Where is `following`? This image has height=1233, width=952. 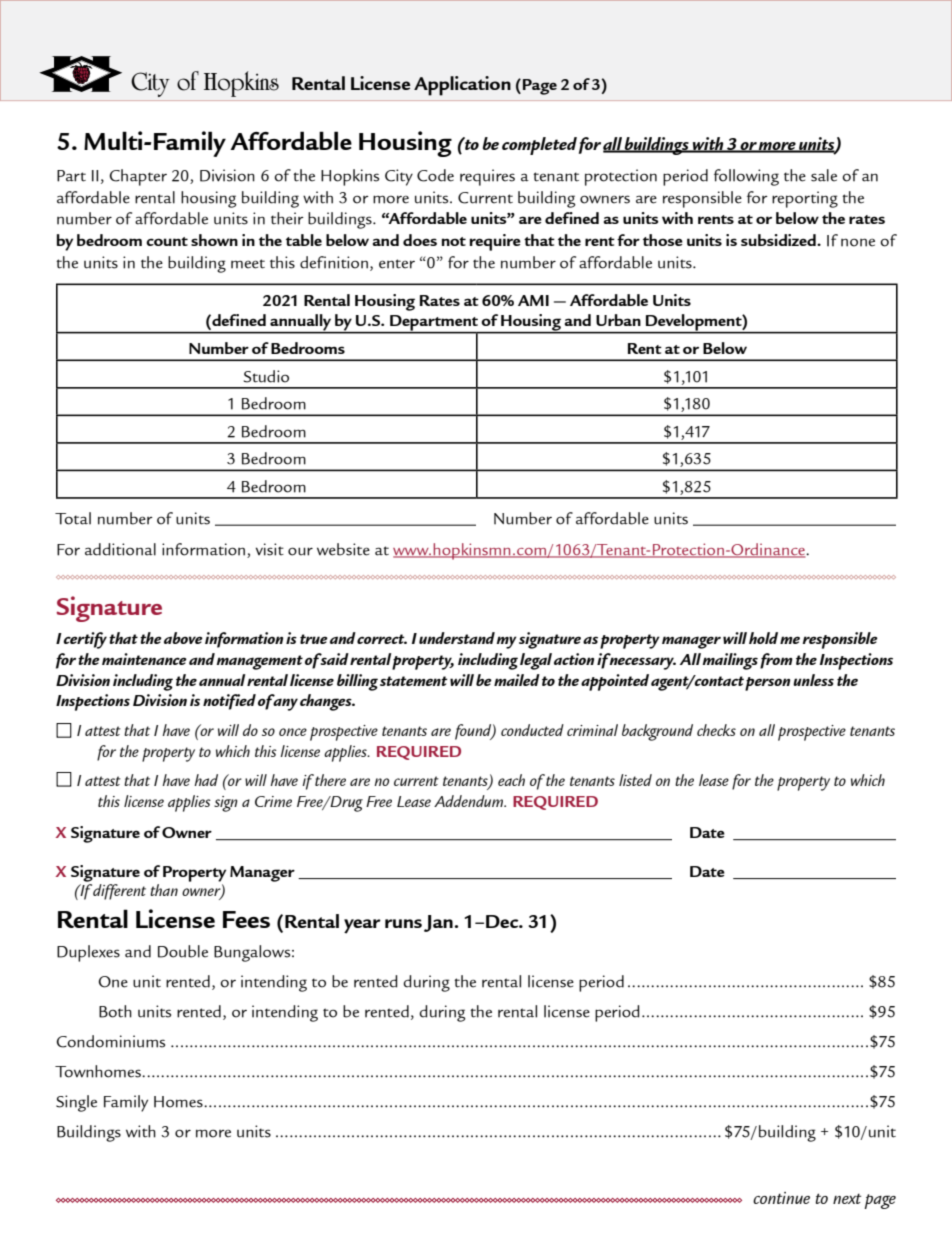
following is located at coordinates (746, 177).
